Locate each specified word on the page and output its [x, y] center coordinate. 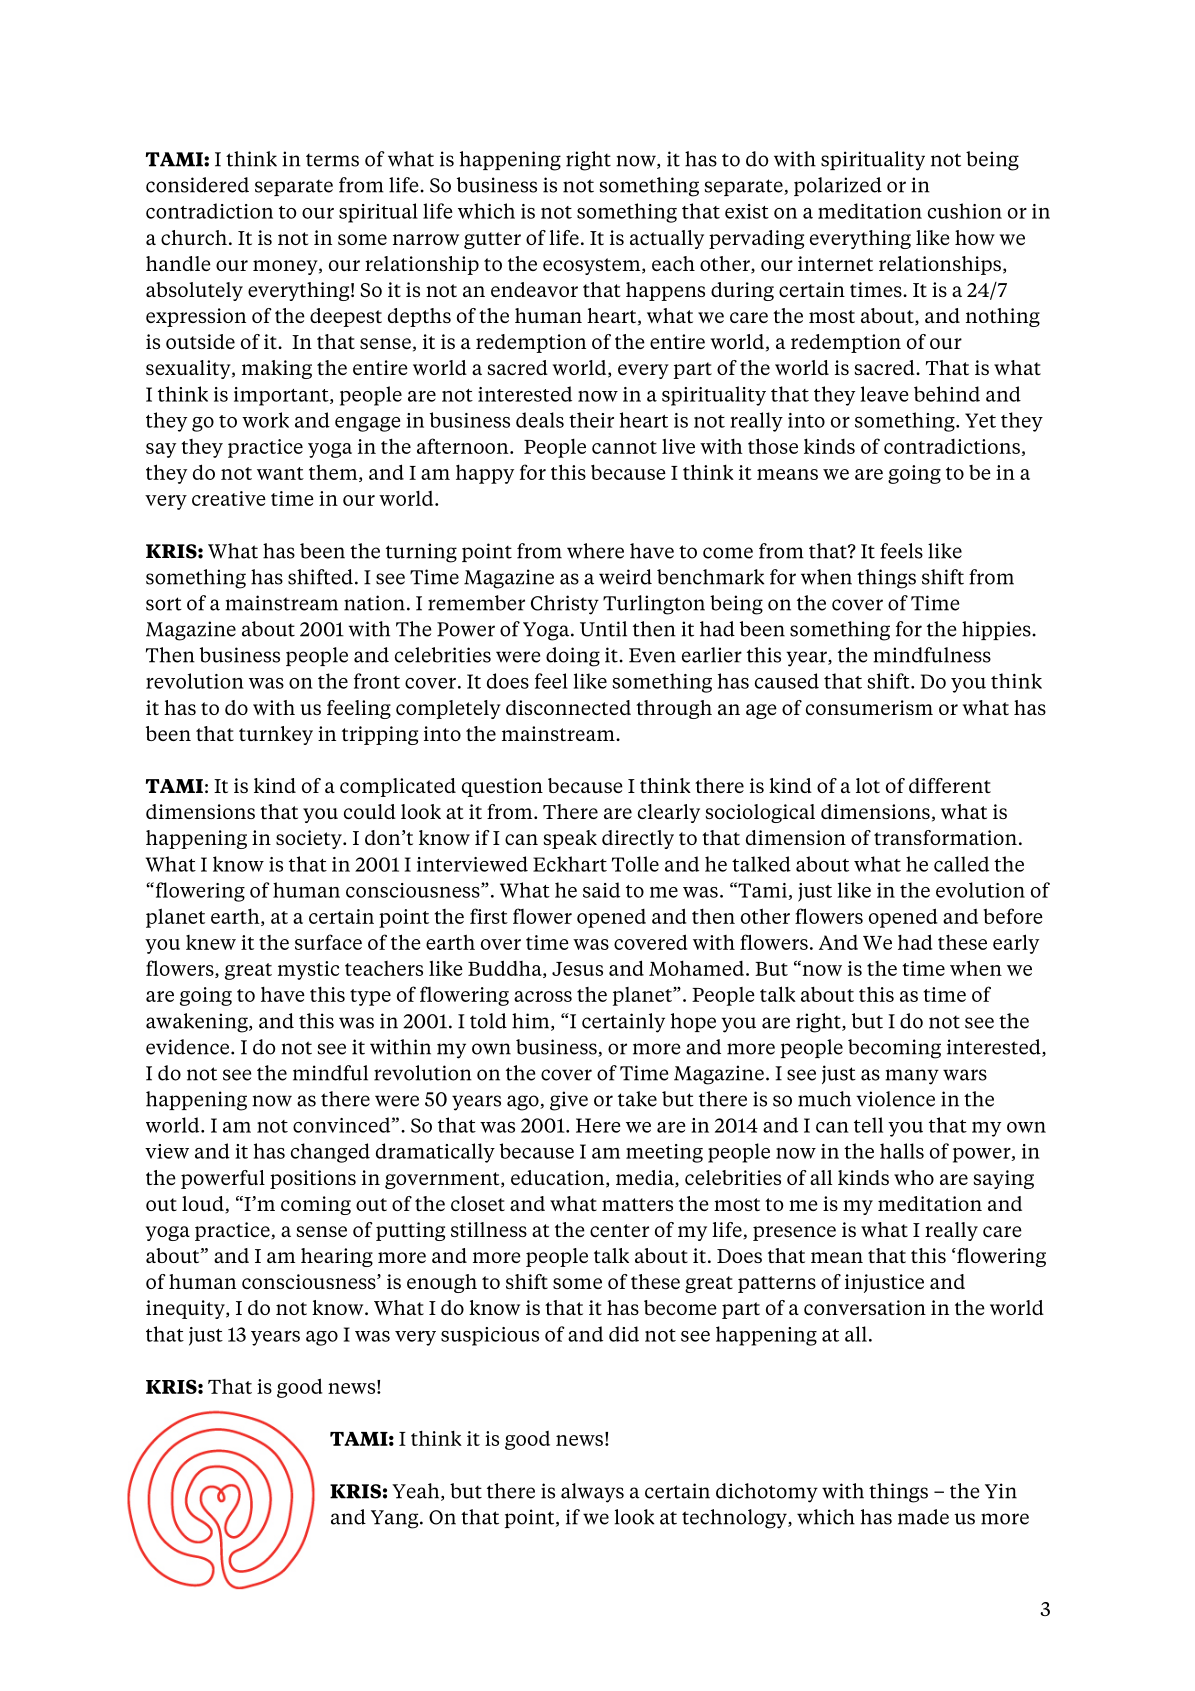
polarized [838, 186]
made [923, 1517]
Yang [396, 1519]
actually [667, 239]
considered [197, 185]
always [592, 1493]
